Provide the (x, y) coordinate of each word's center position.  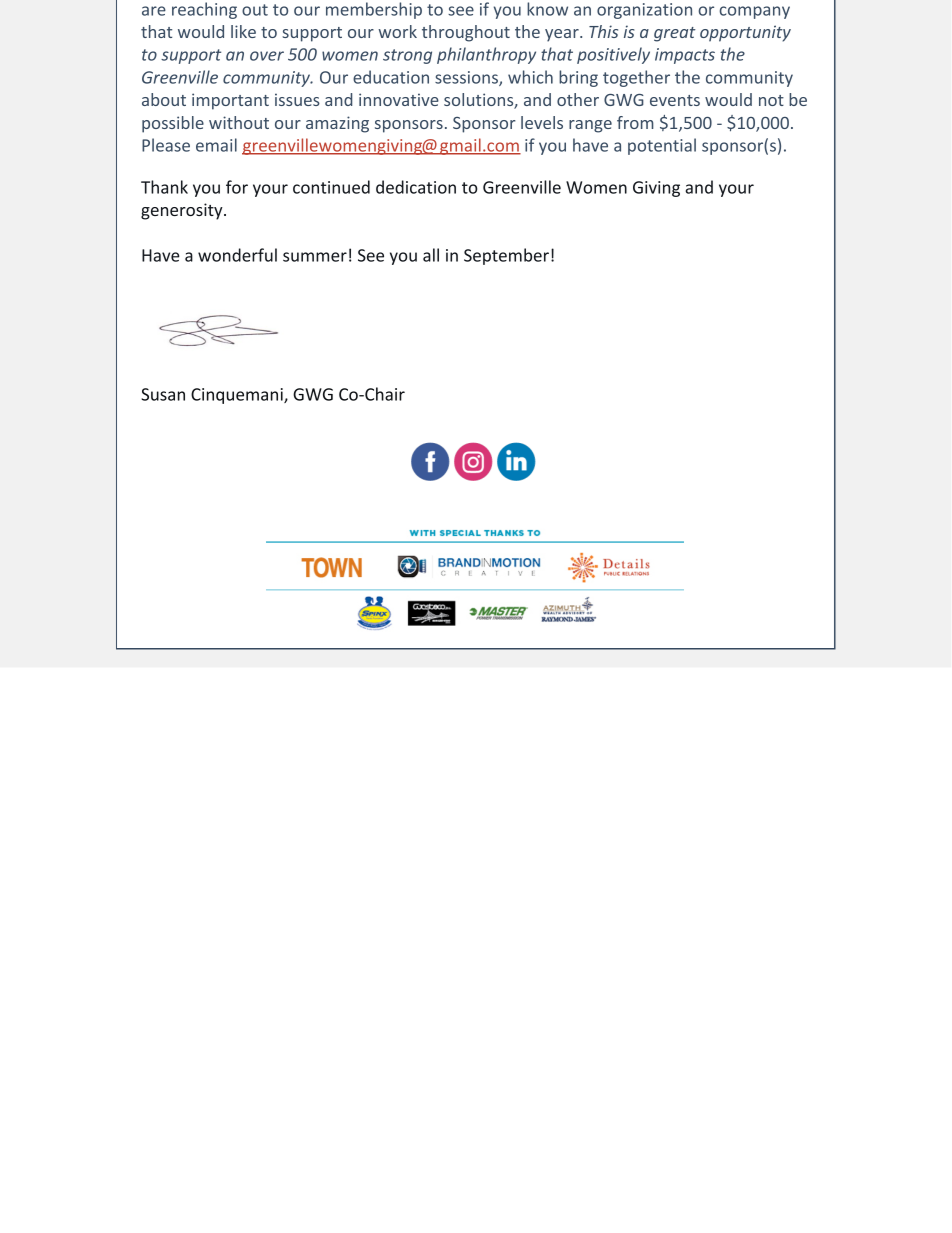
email (216, 145)
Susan (163, 394)
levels (542, 122)
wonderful (237, 255)
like (243, 31)
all (431, 255)
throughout (466, 33)
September (506, 256)
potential (662, 146)
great (675, 34)
